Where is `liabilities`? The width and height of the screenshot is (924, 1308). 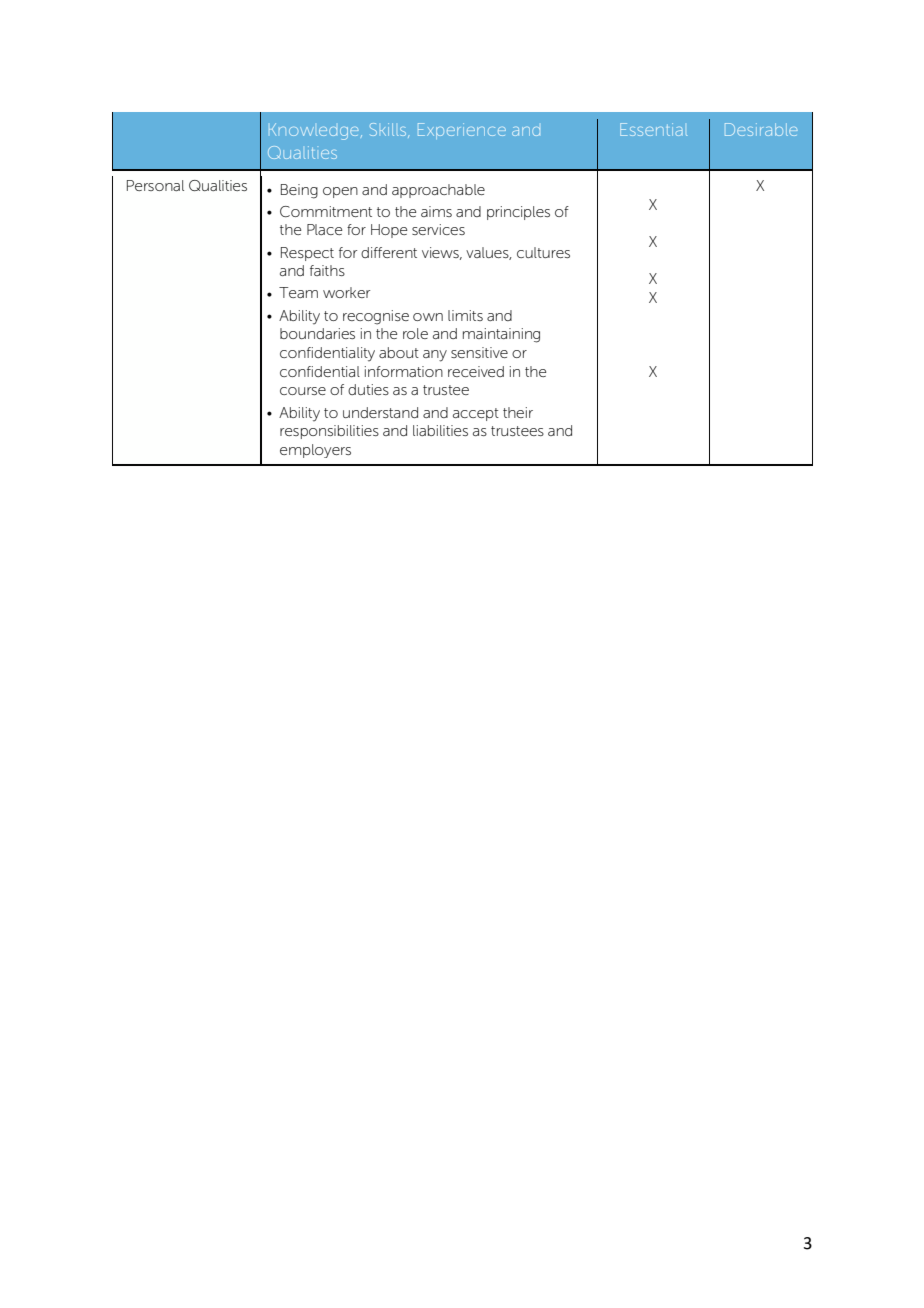 liabilities is located at coordinates (440, 430).
